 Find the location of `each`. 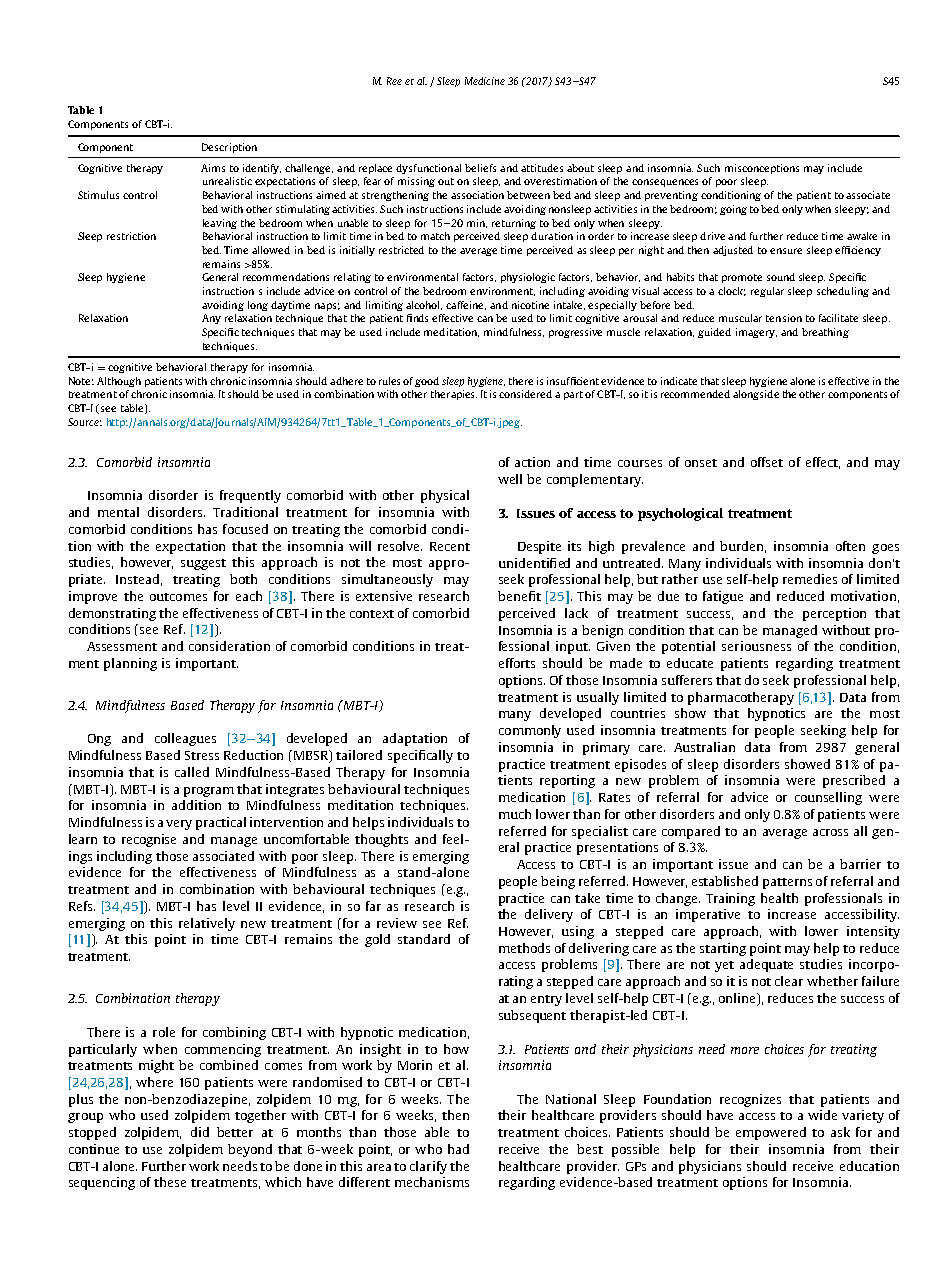

each is located at coordinates (249, 596).
